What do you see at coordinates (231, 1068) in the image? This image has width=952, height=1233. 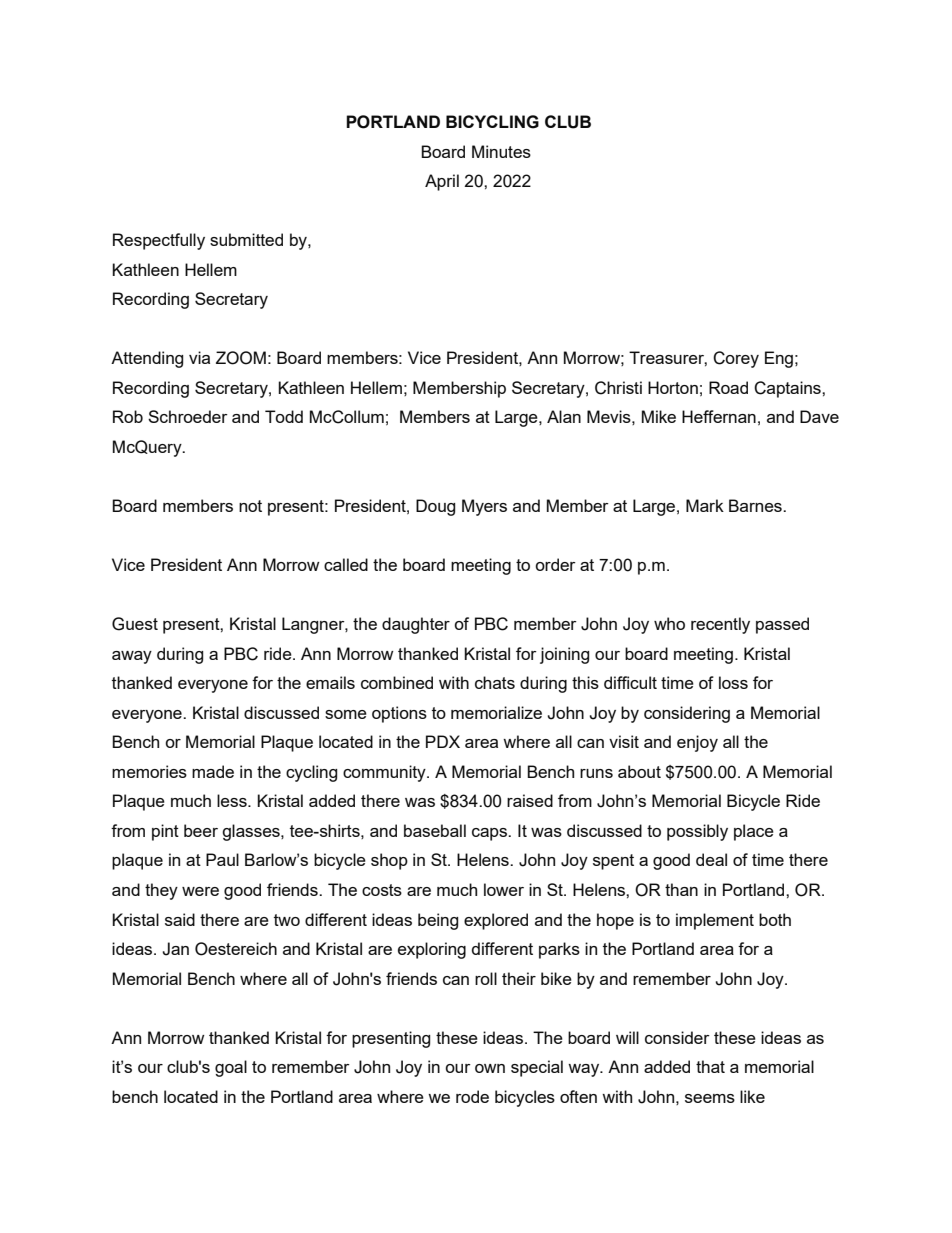 I see `goal` at bounding box center [231, 1068].
